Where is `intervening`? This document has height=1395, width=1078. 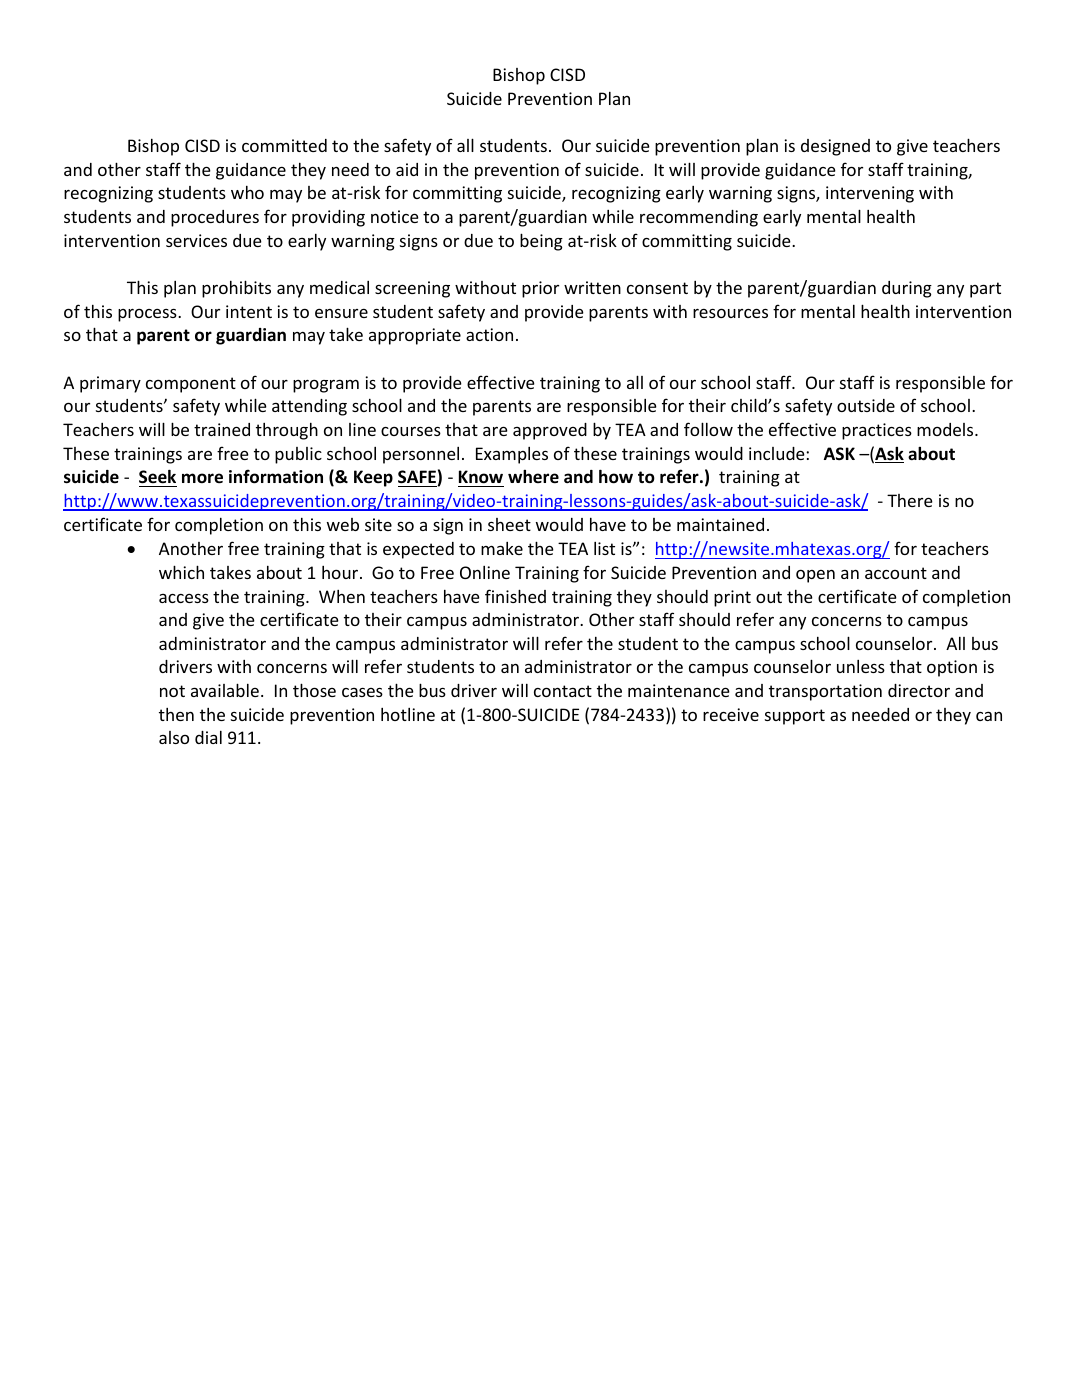 intervening is located at coordinates (870, 194).
